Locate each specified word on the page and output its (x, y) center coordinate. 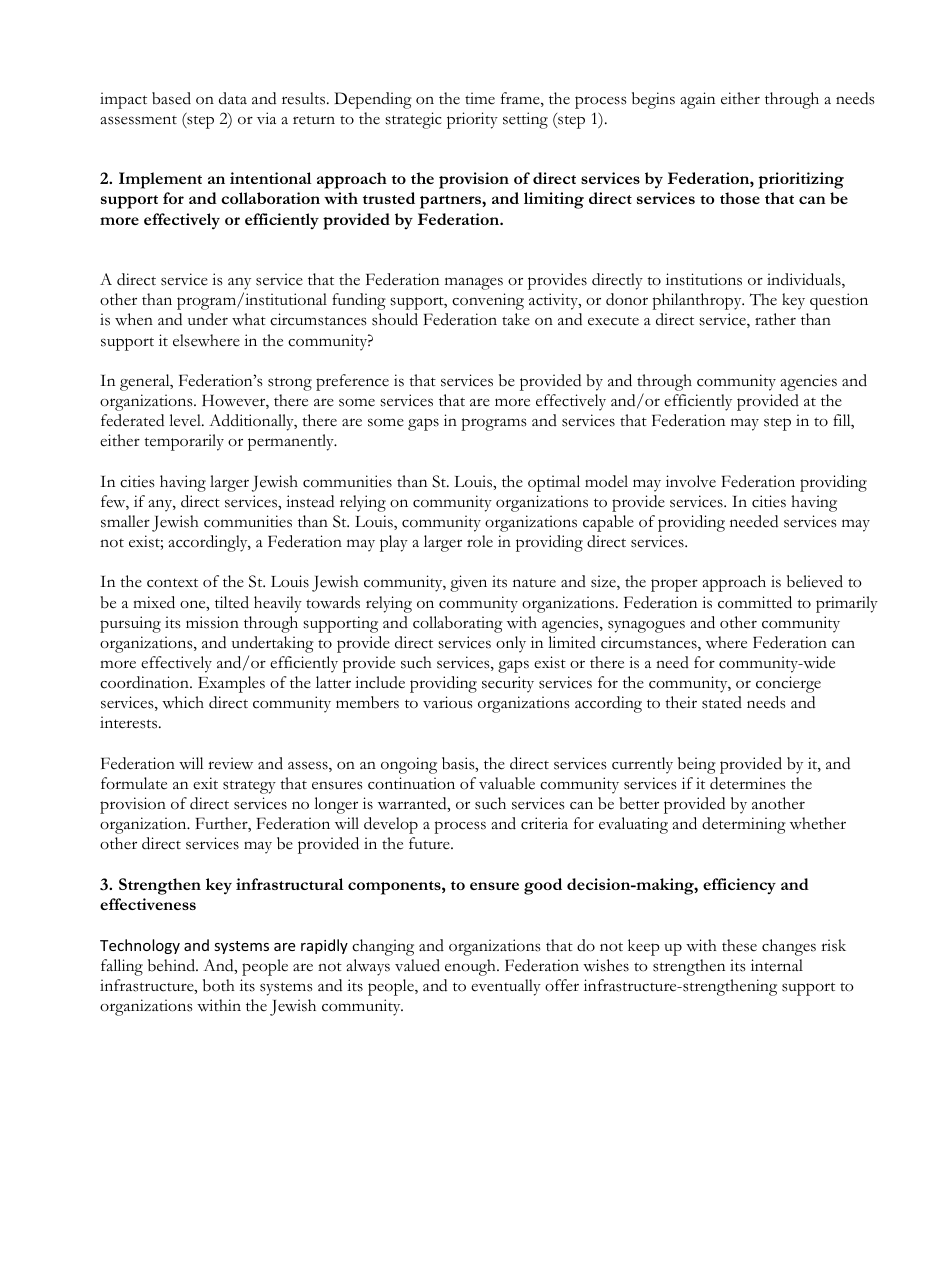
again (697, 100)
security (508, 684)
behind (173, 965)
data (233, 98)
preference (352, 382)
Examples (231, 684)
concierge (788, 684)
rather (775, 319)
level (186, 420)
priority (472, 120)
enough (471, 967)
